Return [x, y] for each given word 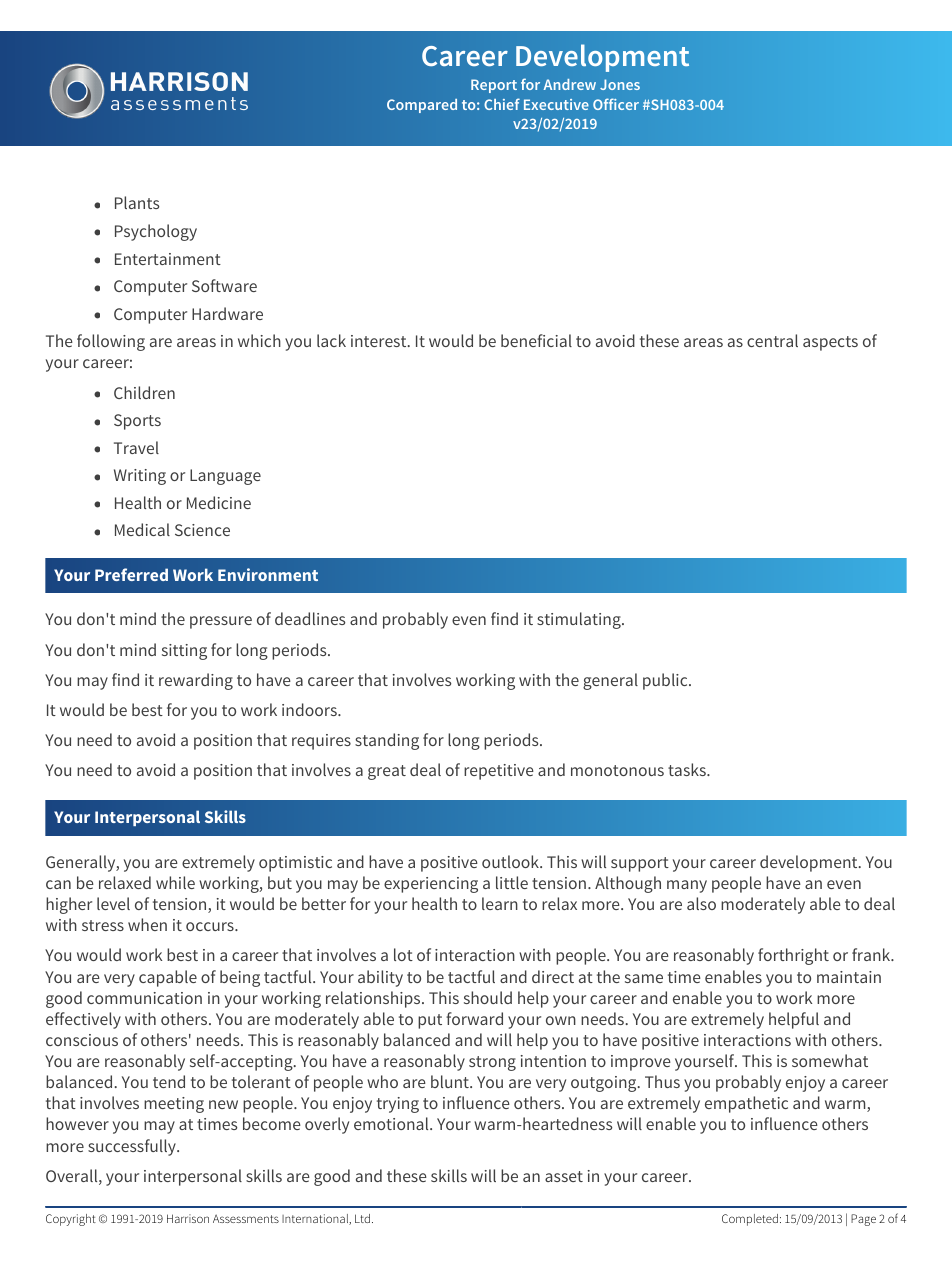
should [488, 997]
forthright [793, 956]
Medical [142, 529]
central [772, 340]
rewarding [196, 681]
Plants [137, 202]
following [111, 342]
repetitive [499, 772]
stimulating [580, 620]
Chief [502, 104]
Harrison [188, 1218]
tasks [688, 769]
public [666, 681]
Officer [616, 104]
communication [144, 998]
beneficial [536, 340]
